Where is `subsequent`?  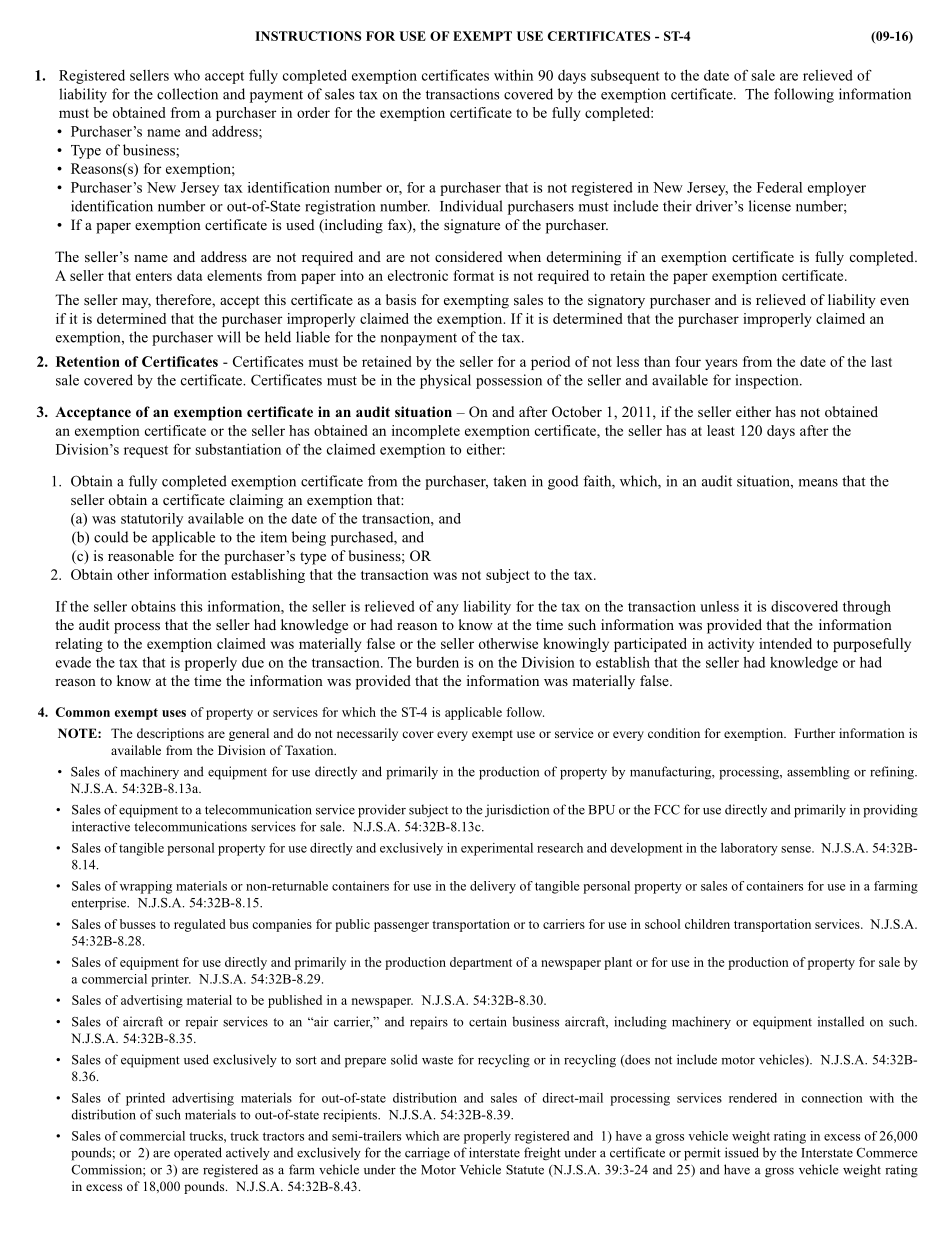 subsequent is located at coordinates (625, 77).
